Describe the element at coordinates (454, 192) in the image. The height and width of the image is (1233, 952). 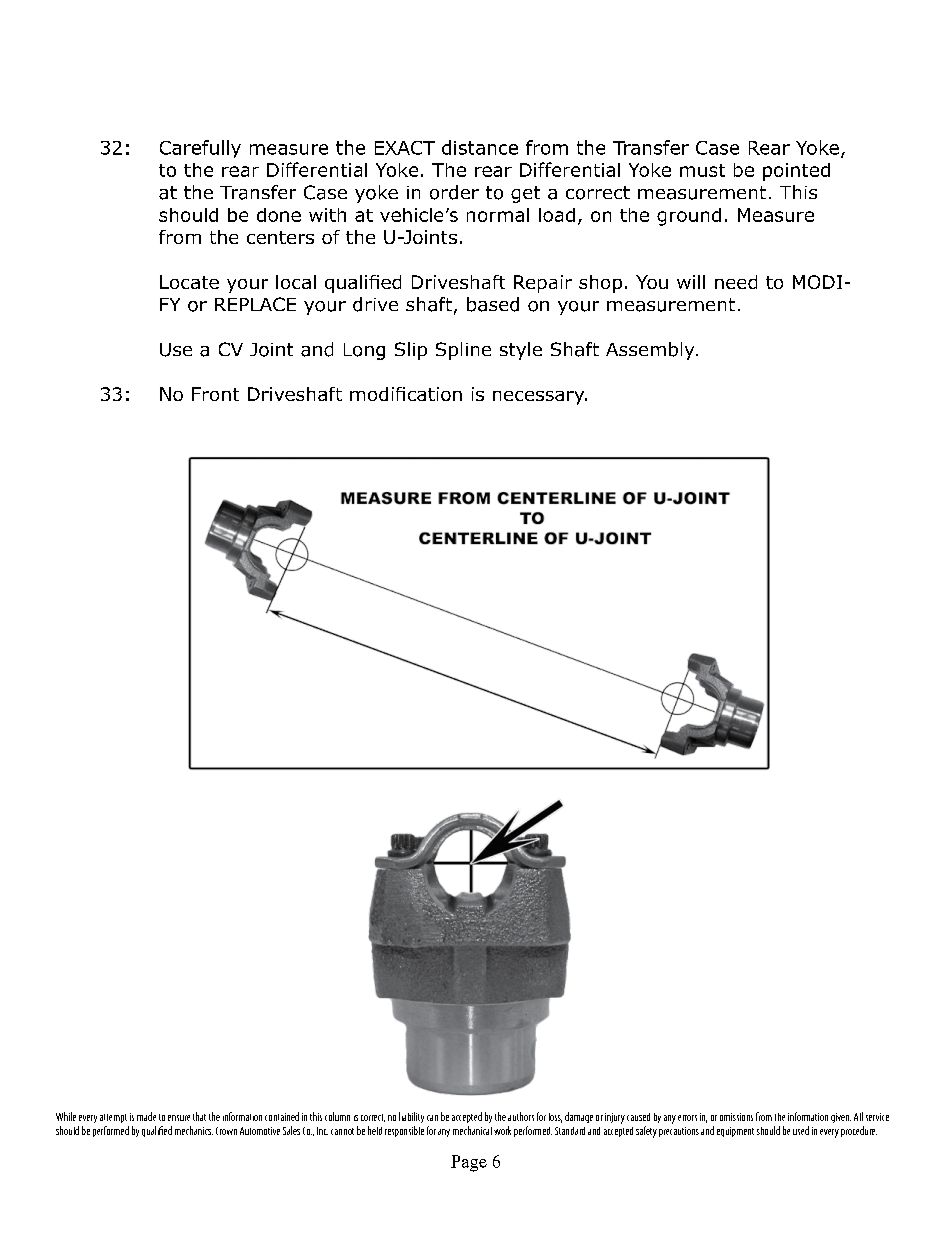
I see `order` at that location.
